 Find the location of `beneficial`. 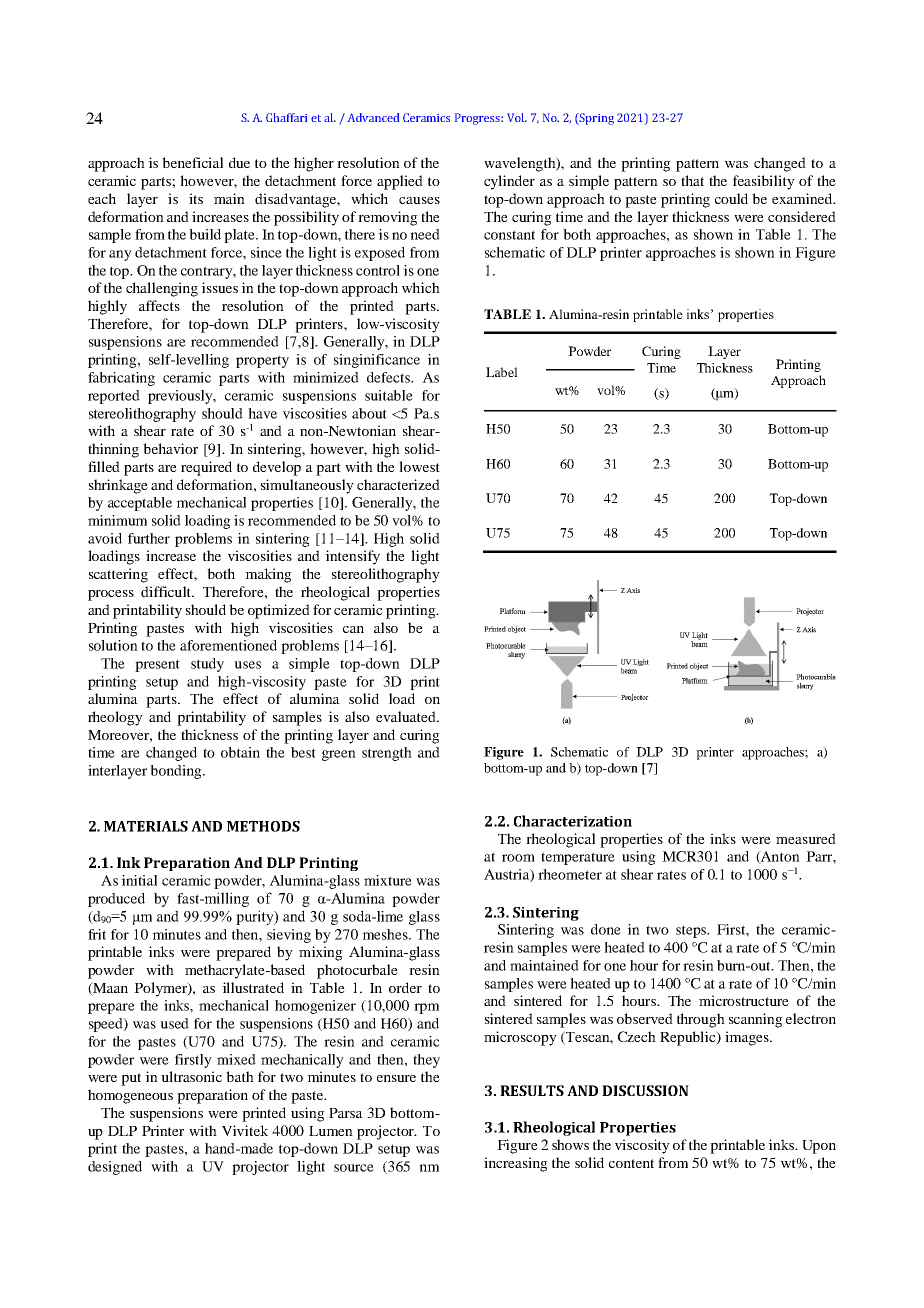

beneficial is located at coordinates (192, 162).
